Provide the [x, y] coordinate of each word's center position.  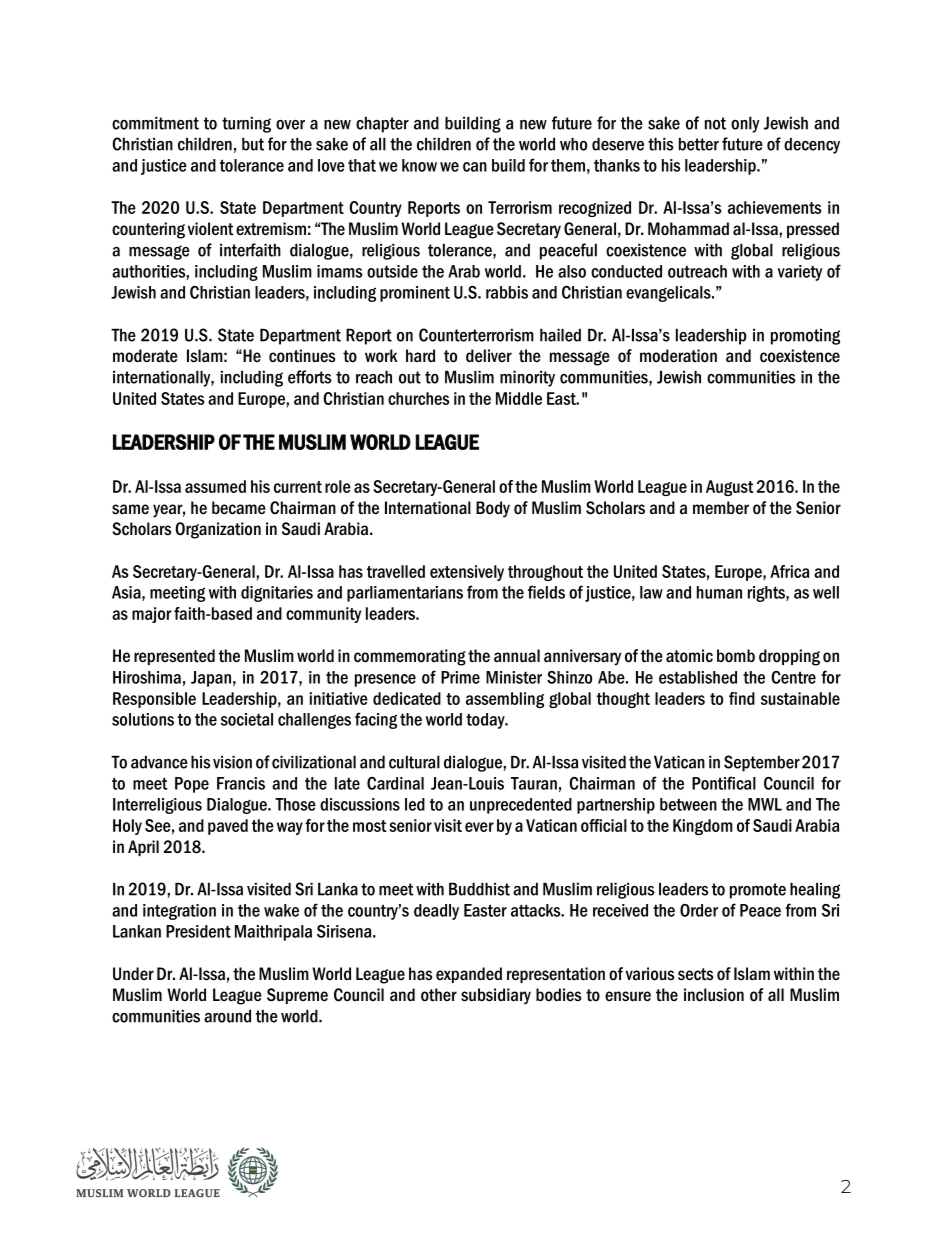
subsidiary [496, 996]
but [253, 144]
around [227, 1016]
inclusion [714, 995]
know [419, 165]
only [745, 124]
